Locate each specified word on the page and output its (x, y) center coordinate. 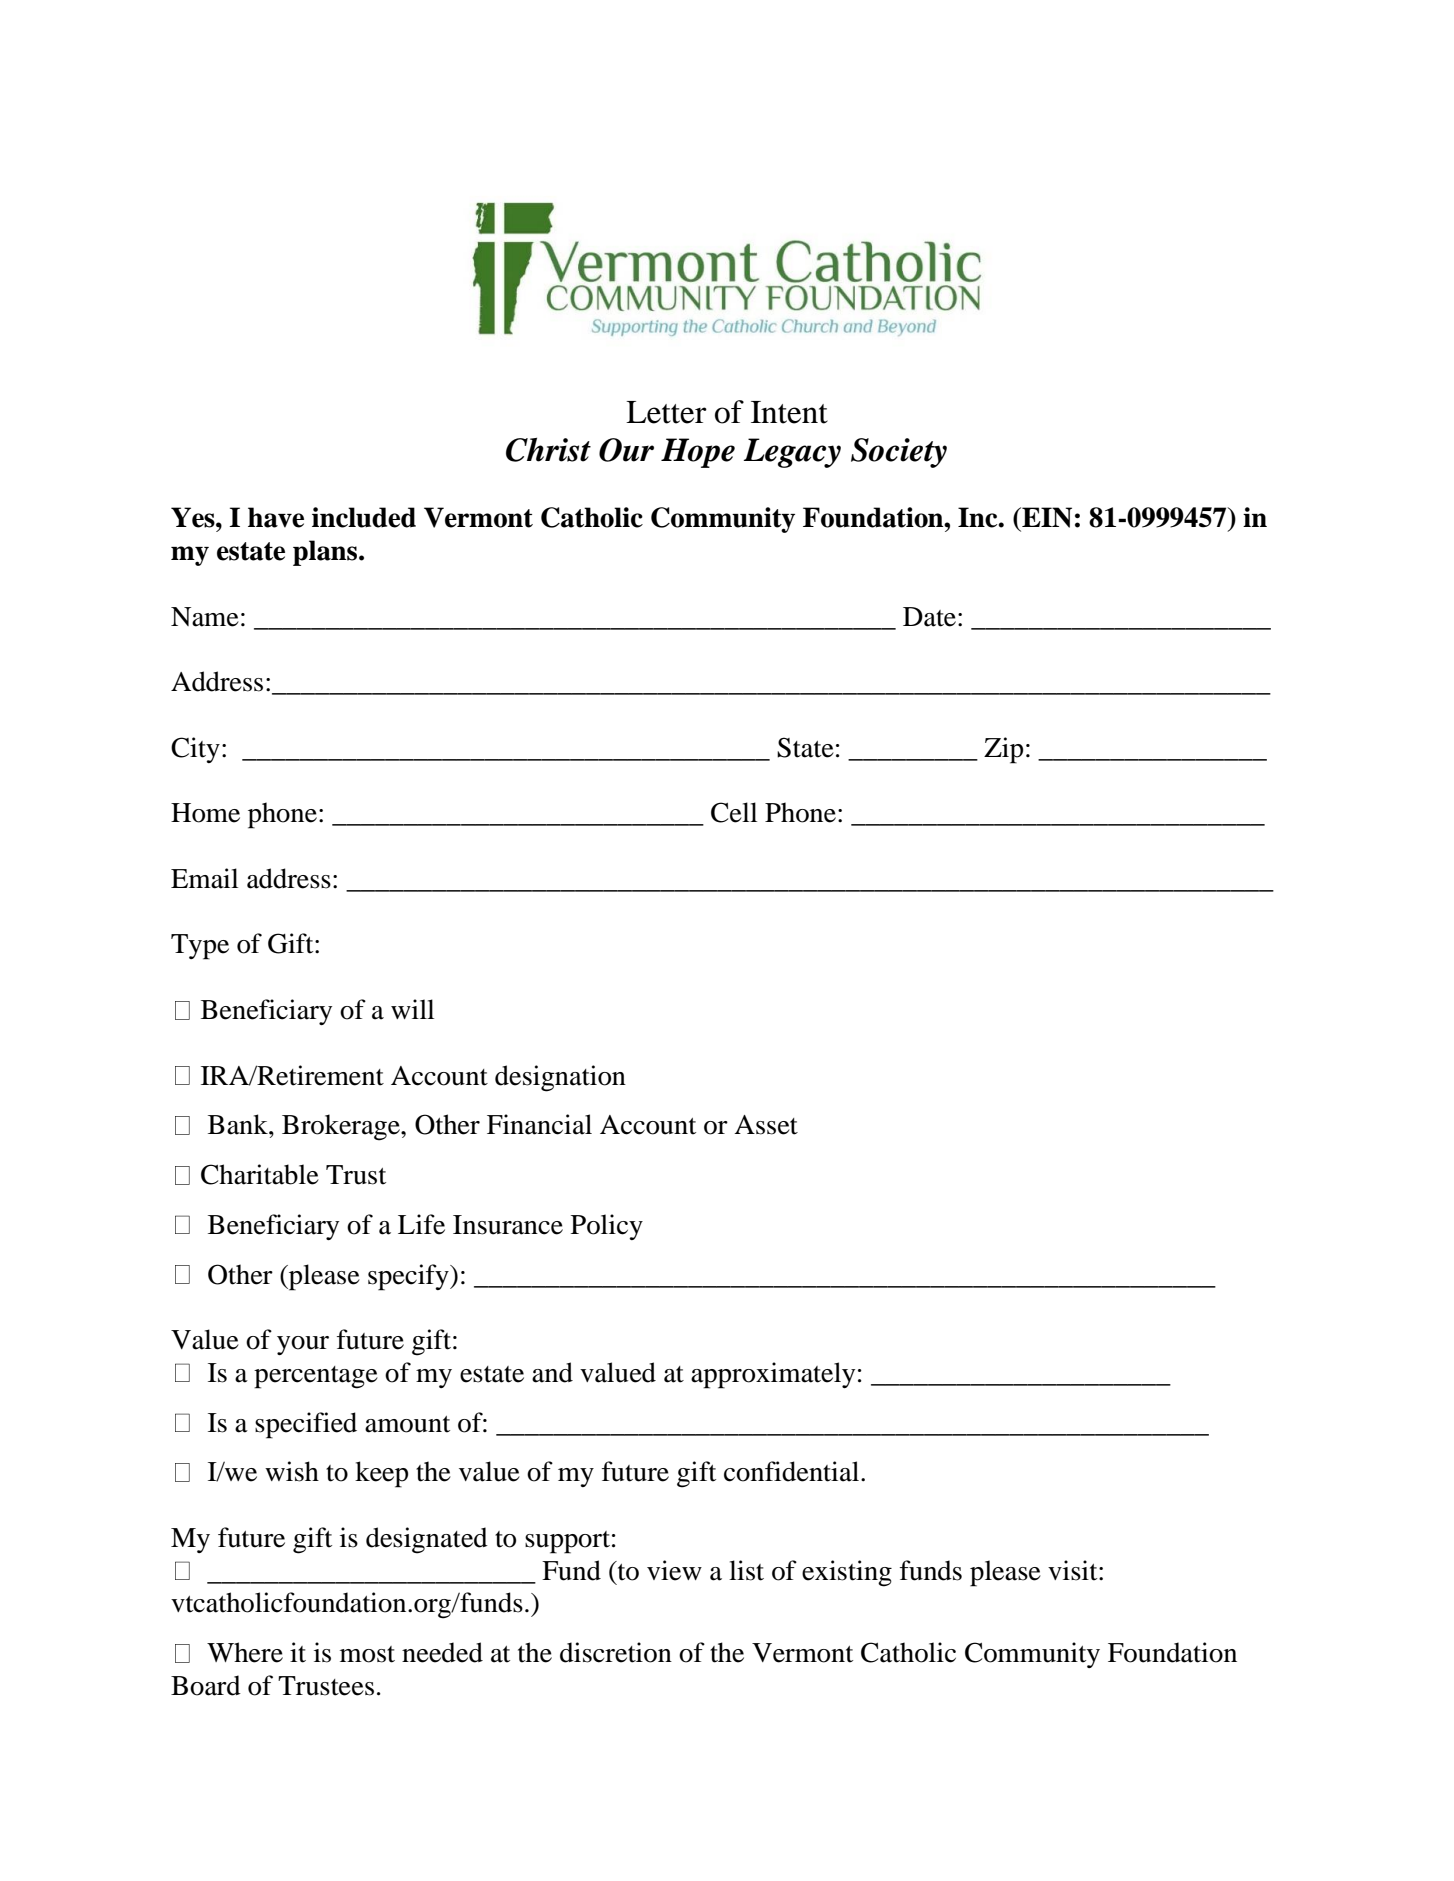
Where (245, 1652)
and (552, 1372)
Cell (734, 812)
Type (200, 947)
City (195, 750)
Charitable (260, 1174)
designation (560, 1078)
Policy (607, 1227)
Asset (766, 1125)
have (276, 517)
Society (899, 453)
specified (306, 1425)
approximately (773, 1375)
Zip (1003, 750)
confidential (793, 1471)
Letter (666, 412)
